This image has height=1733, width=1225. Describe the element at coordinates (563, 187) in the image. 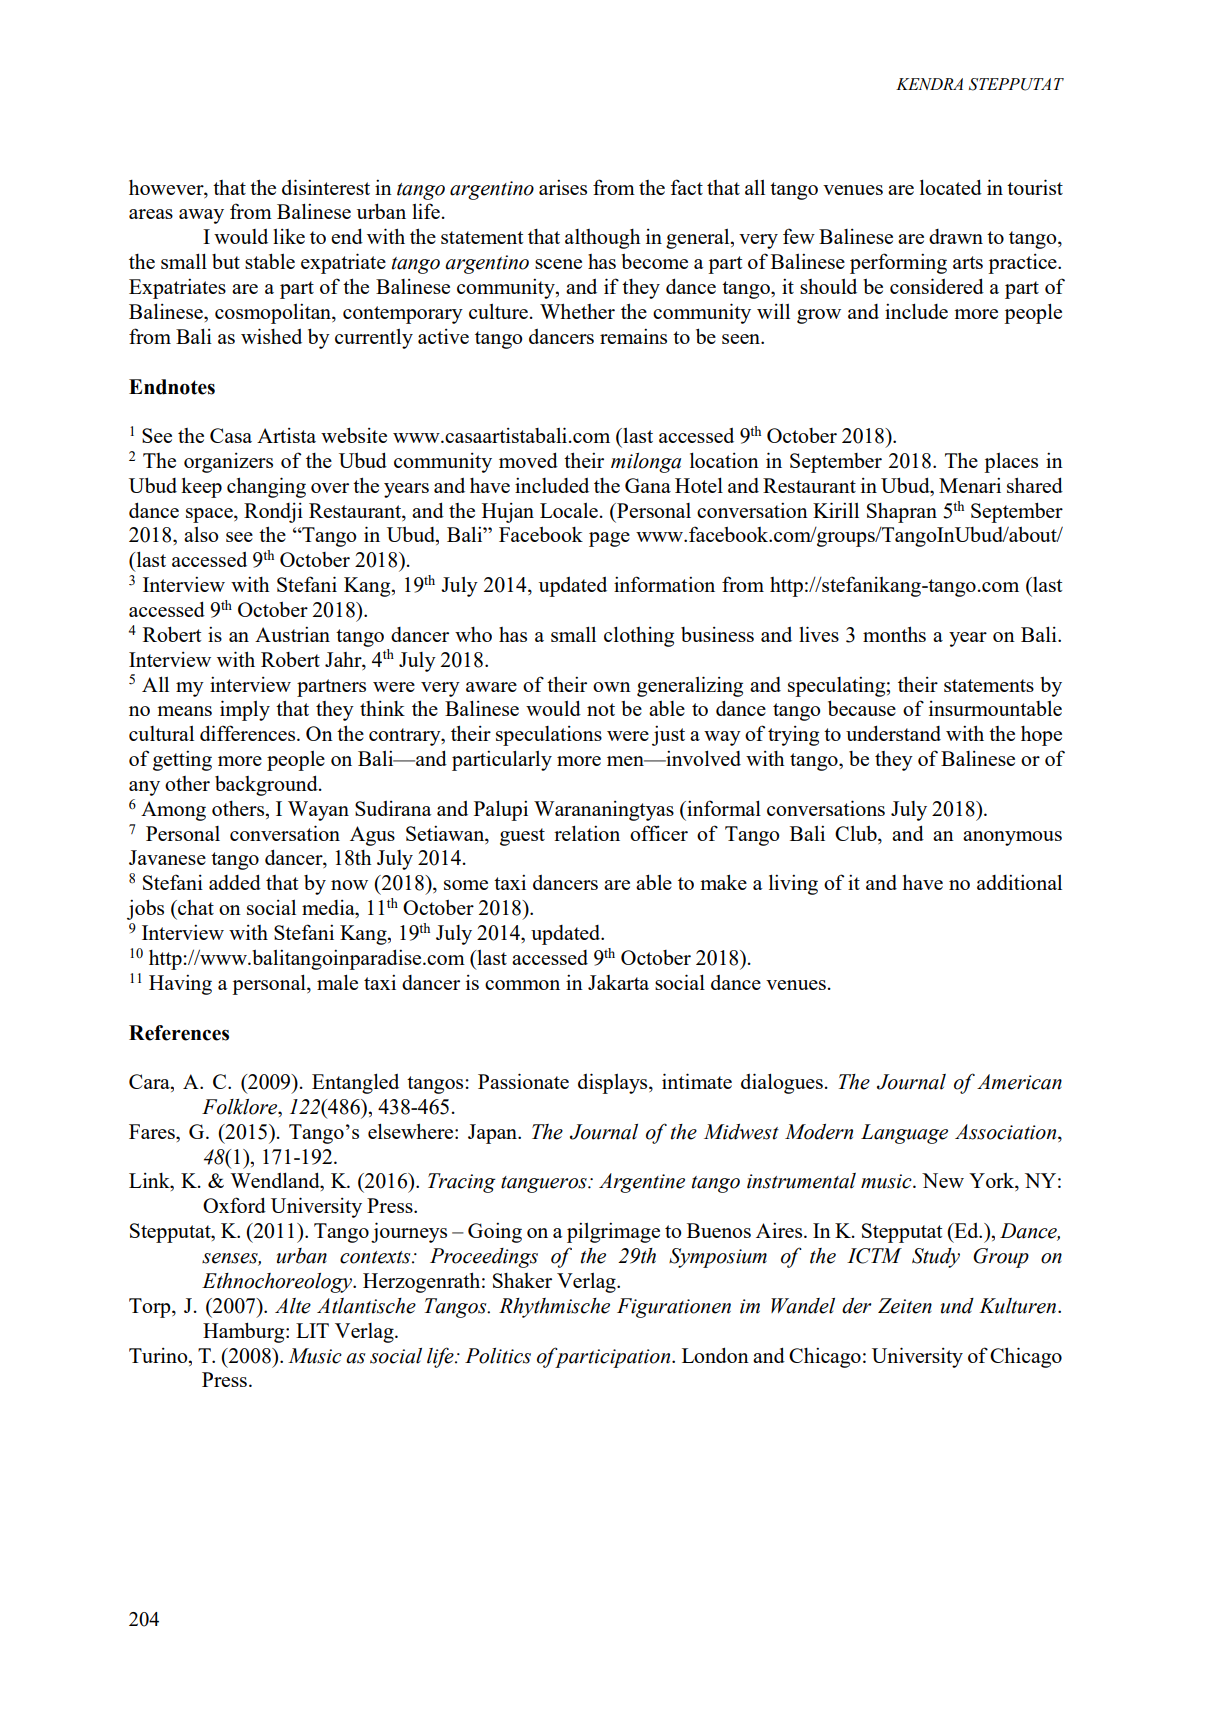

I see `arises` at that location.
